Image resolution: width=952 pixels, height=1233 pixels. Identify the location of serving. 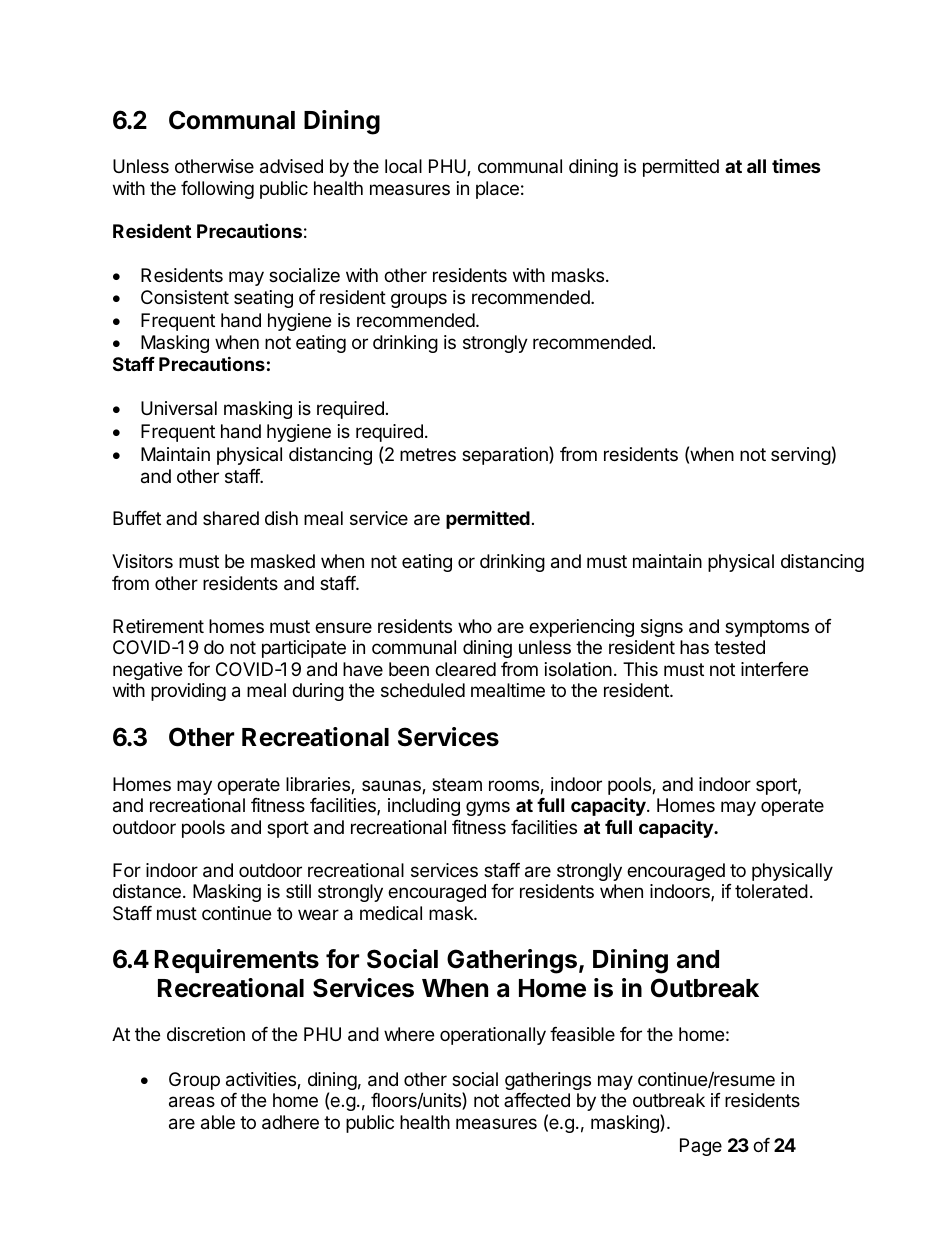
(801, 456).
